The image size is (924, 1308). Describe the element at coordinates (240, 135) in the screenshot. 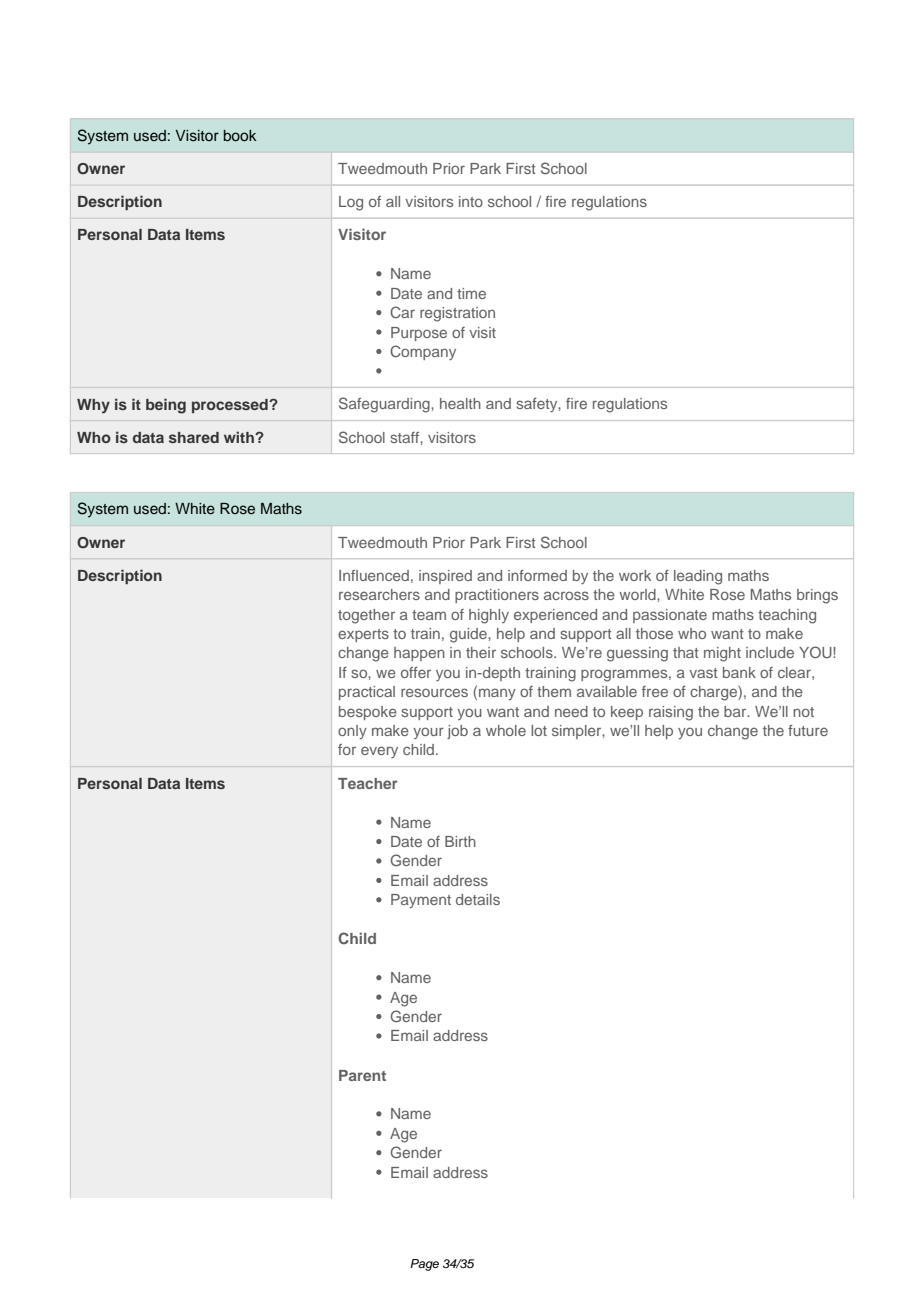

I see `book` at that location.
